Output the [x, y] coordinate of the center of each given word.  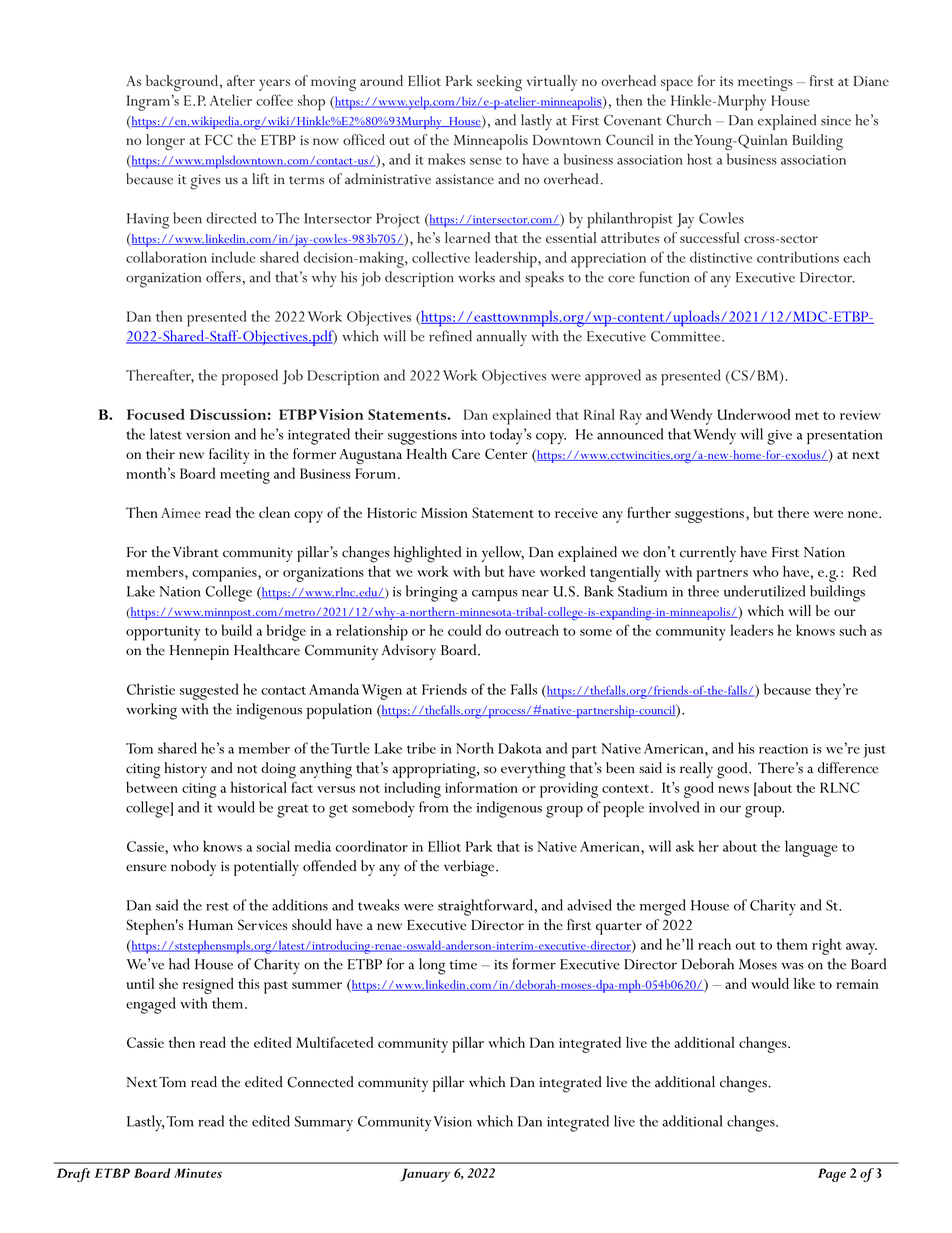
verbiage [470, 868]
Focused [156, 414]
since [836, 121]
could [464, 630]
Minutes [198, 1173]
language [811, 848]
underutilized [764, 591]
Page [832, 1175]
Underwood [753, 414]
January [425, 1175]
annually [501, 338]
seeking [499, 83]
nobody [193, 868]
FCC [219, 140]
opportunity [163, 633]
